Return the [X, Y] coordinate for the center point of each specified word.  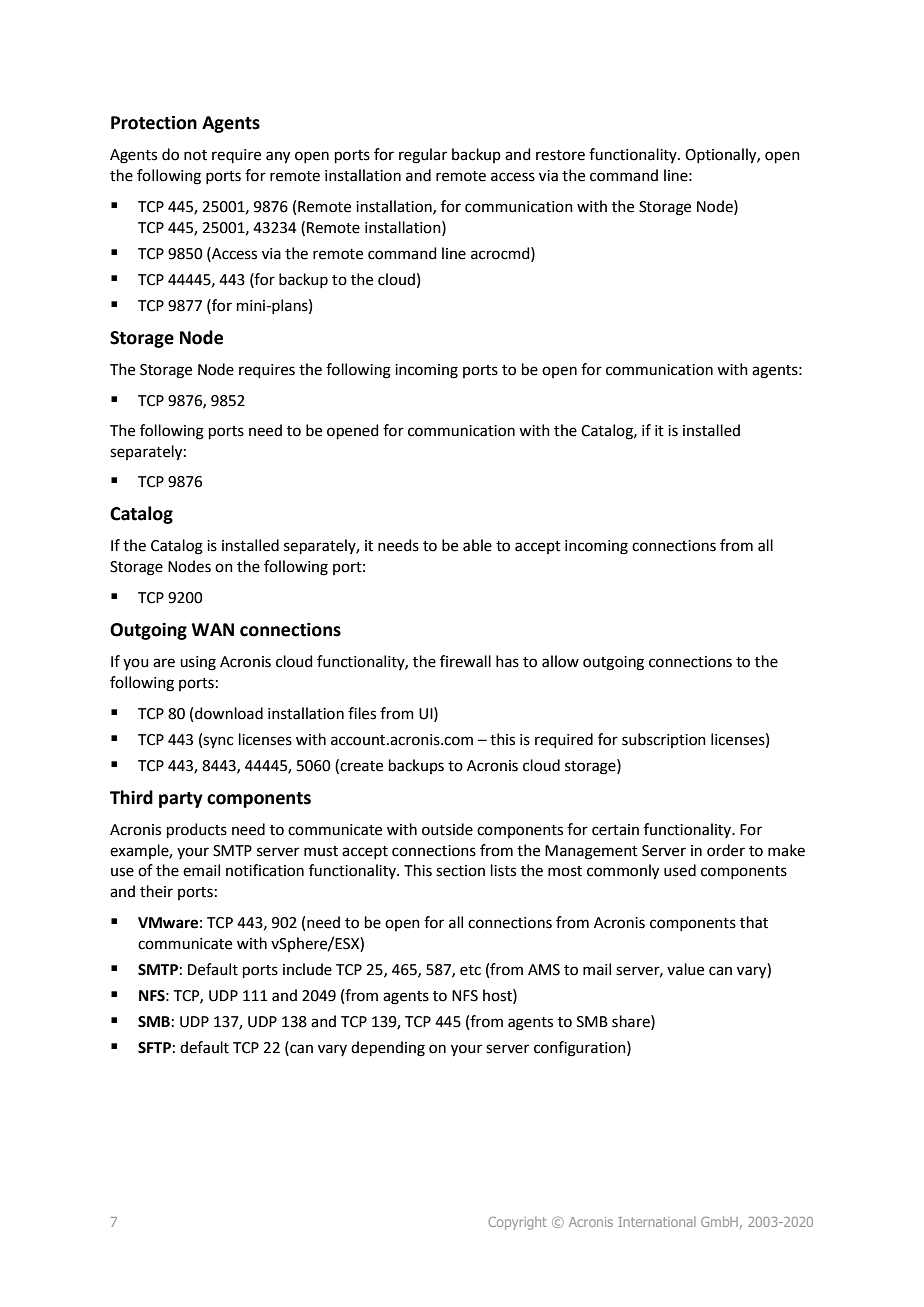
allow [560, 661]
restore [560, 155]
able [477, 545]
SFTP [154, 1048]
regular [423, 156]
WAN [212, 629]
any [278, 157]
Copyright [517, 1223]
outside [447, 829]
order [726, 850]
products [197, 830]
